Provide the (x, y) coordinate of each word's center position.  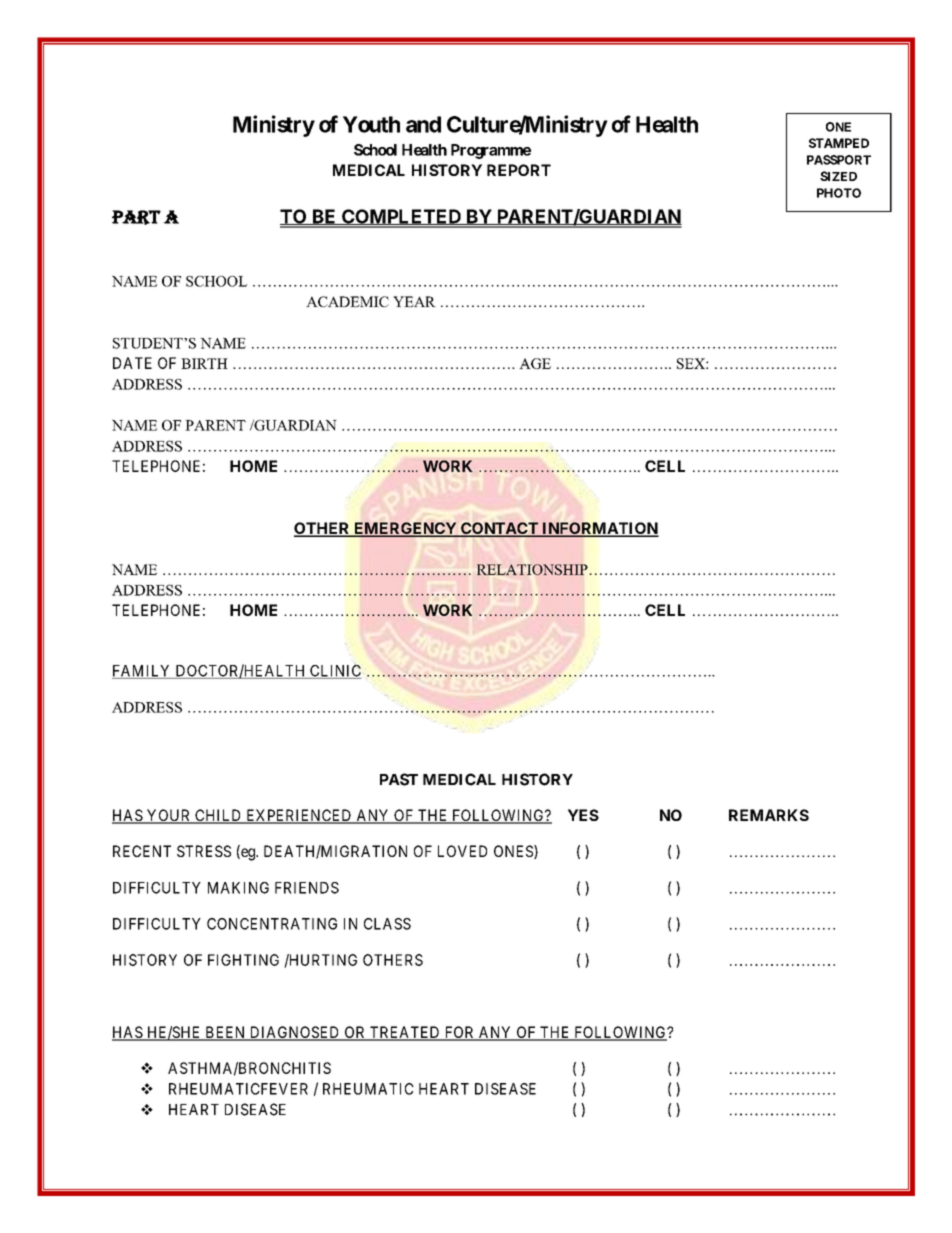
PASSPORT (839, 160)
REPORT (519, 170)
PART (136, 217)
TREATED (405, 1033)
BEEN (225, 1033)
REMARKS (769, 815)
